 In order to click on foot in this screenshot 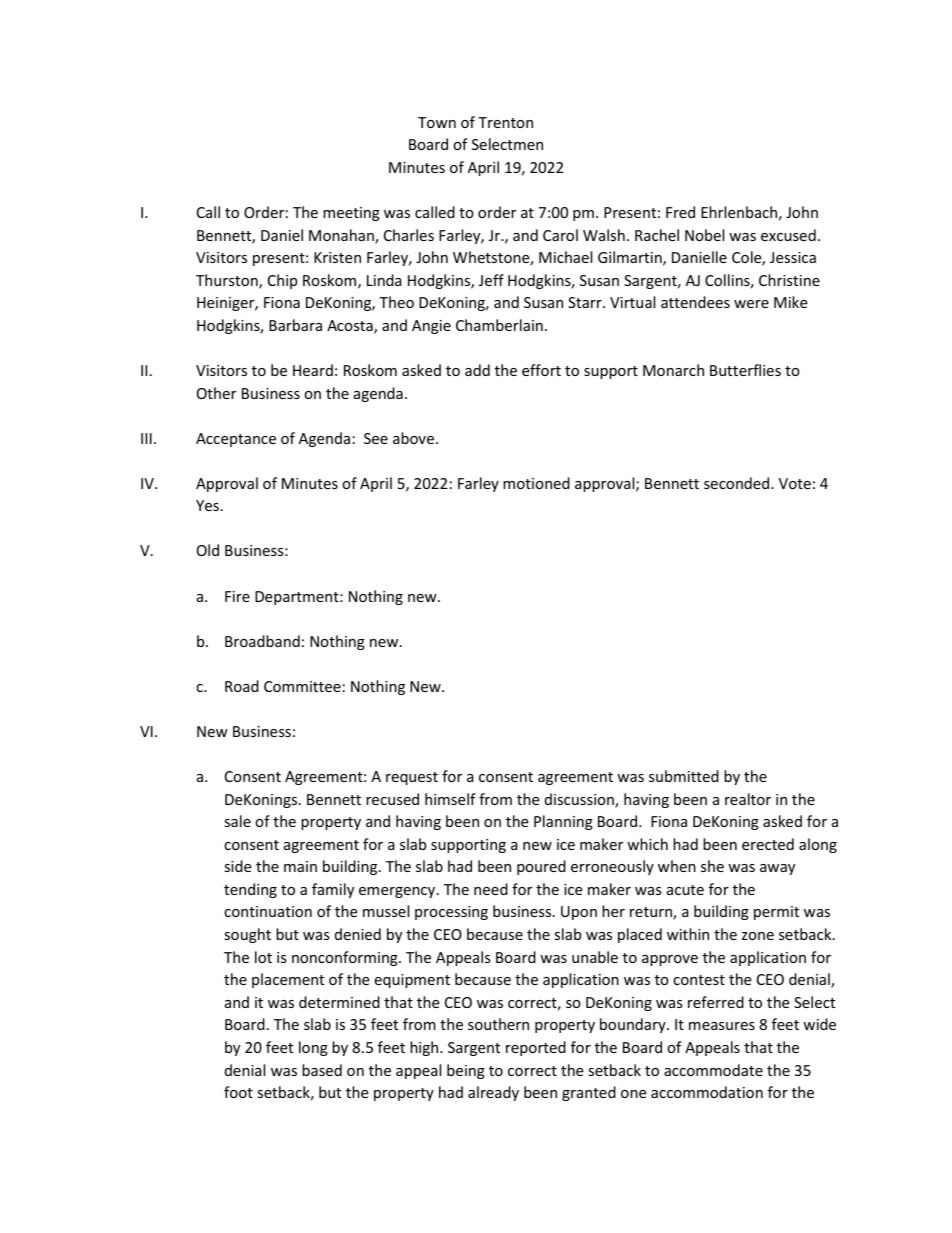, I will do `click(238, 1092)`.
